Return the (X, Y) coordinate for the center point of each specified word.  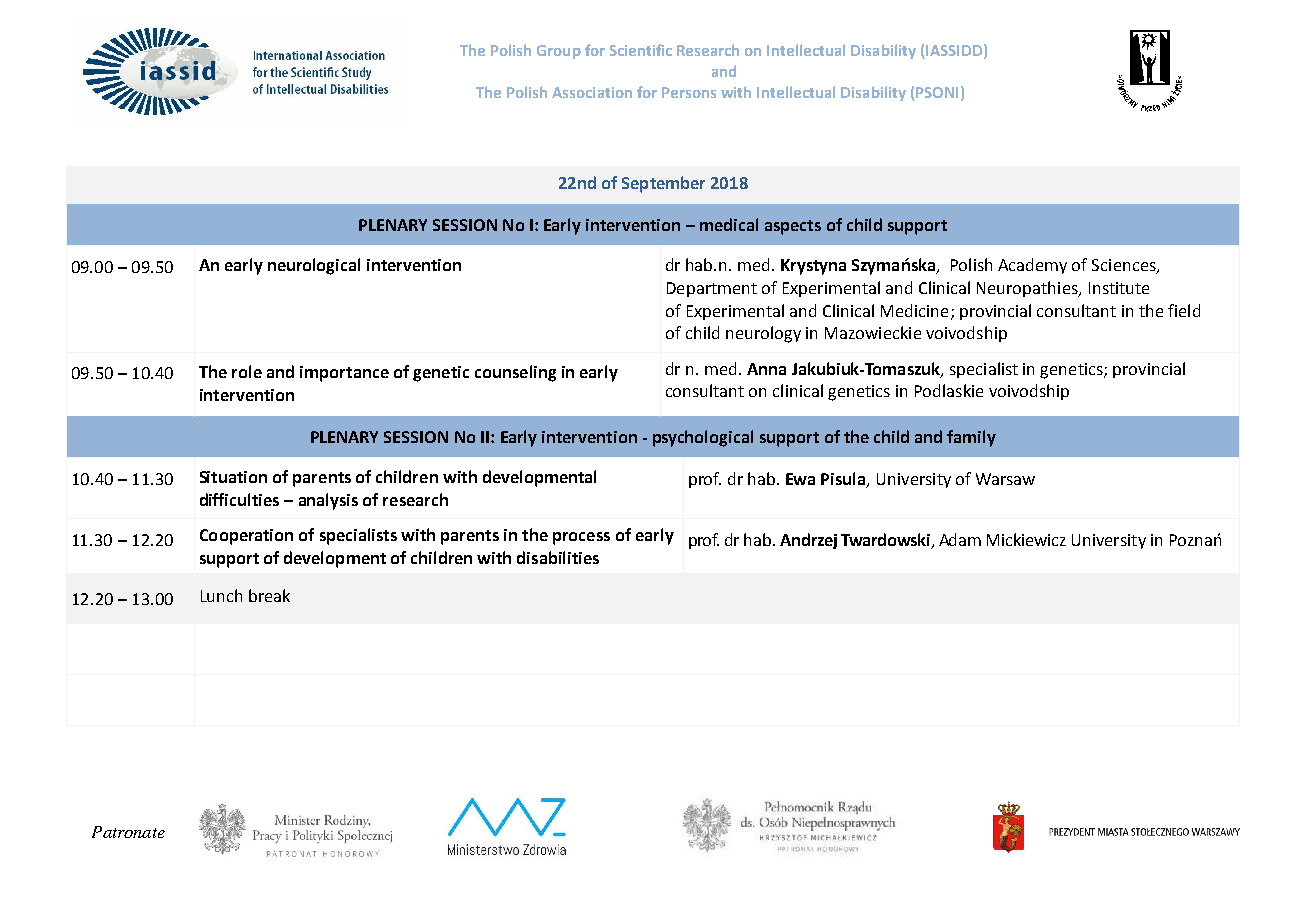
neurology (763, 334)
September (663, 184)
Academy (1032, 266)
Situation (233, 477)
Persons (689, 92)
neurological (314, 266)
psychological (703, 438)
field (1184, 310)
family (971, 438)
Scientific (641, 50)
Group (559, 52)
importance (344, 374)
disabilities (558, 557)
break (269, 595)
